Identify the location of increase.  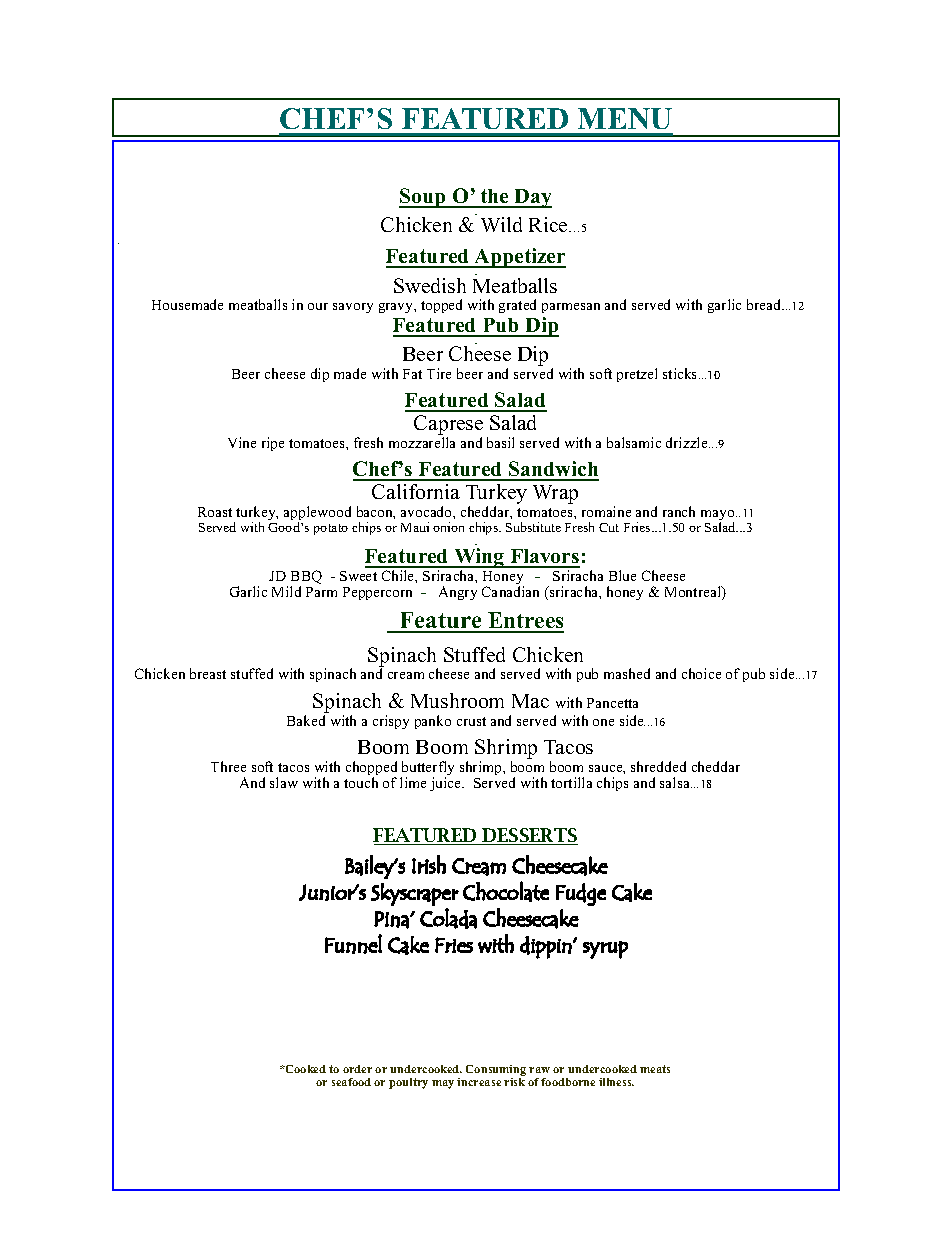
(479, 1082).
